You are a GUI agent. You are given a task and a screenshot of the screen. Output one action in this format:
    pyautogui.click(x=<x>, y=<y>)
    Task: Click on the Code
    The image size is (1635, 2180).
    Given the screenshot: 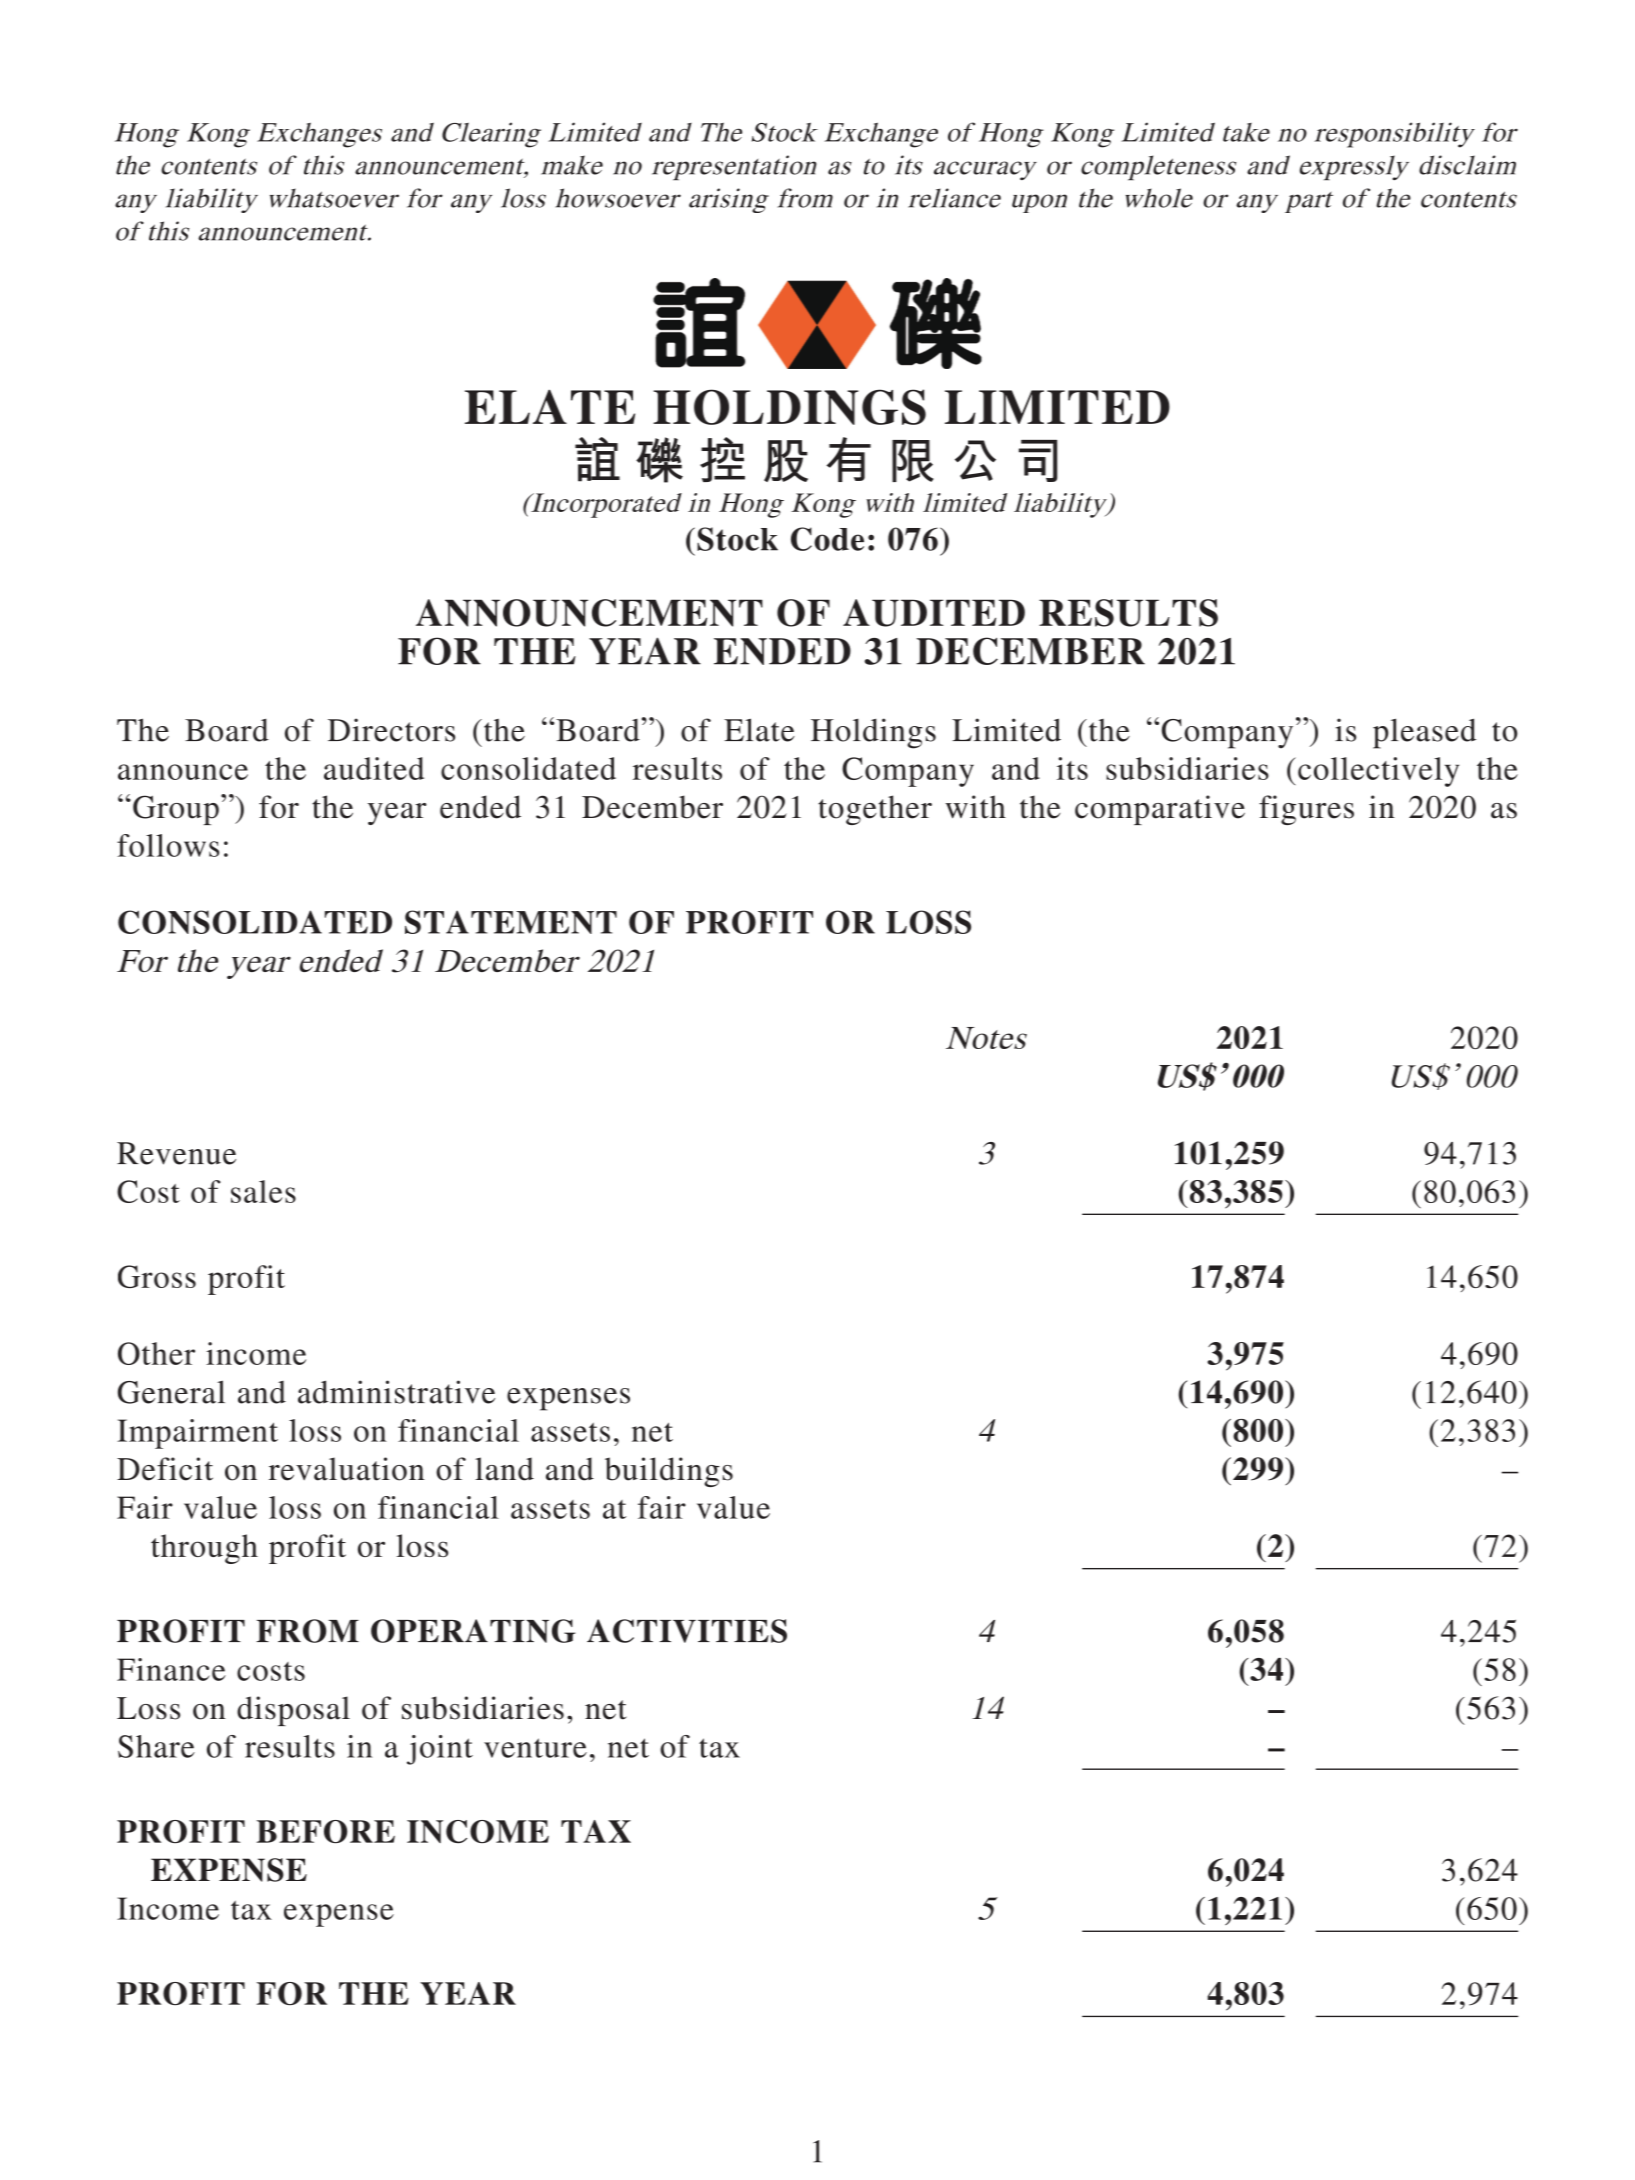 What is the action you would take?
    pyautogui.click(x=827, y=539)
